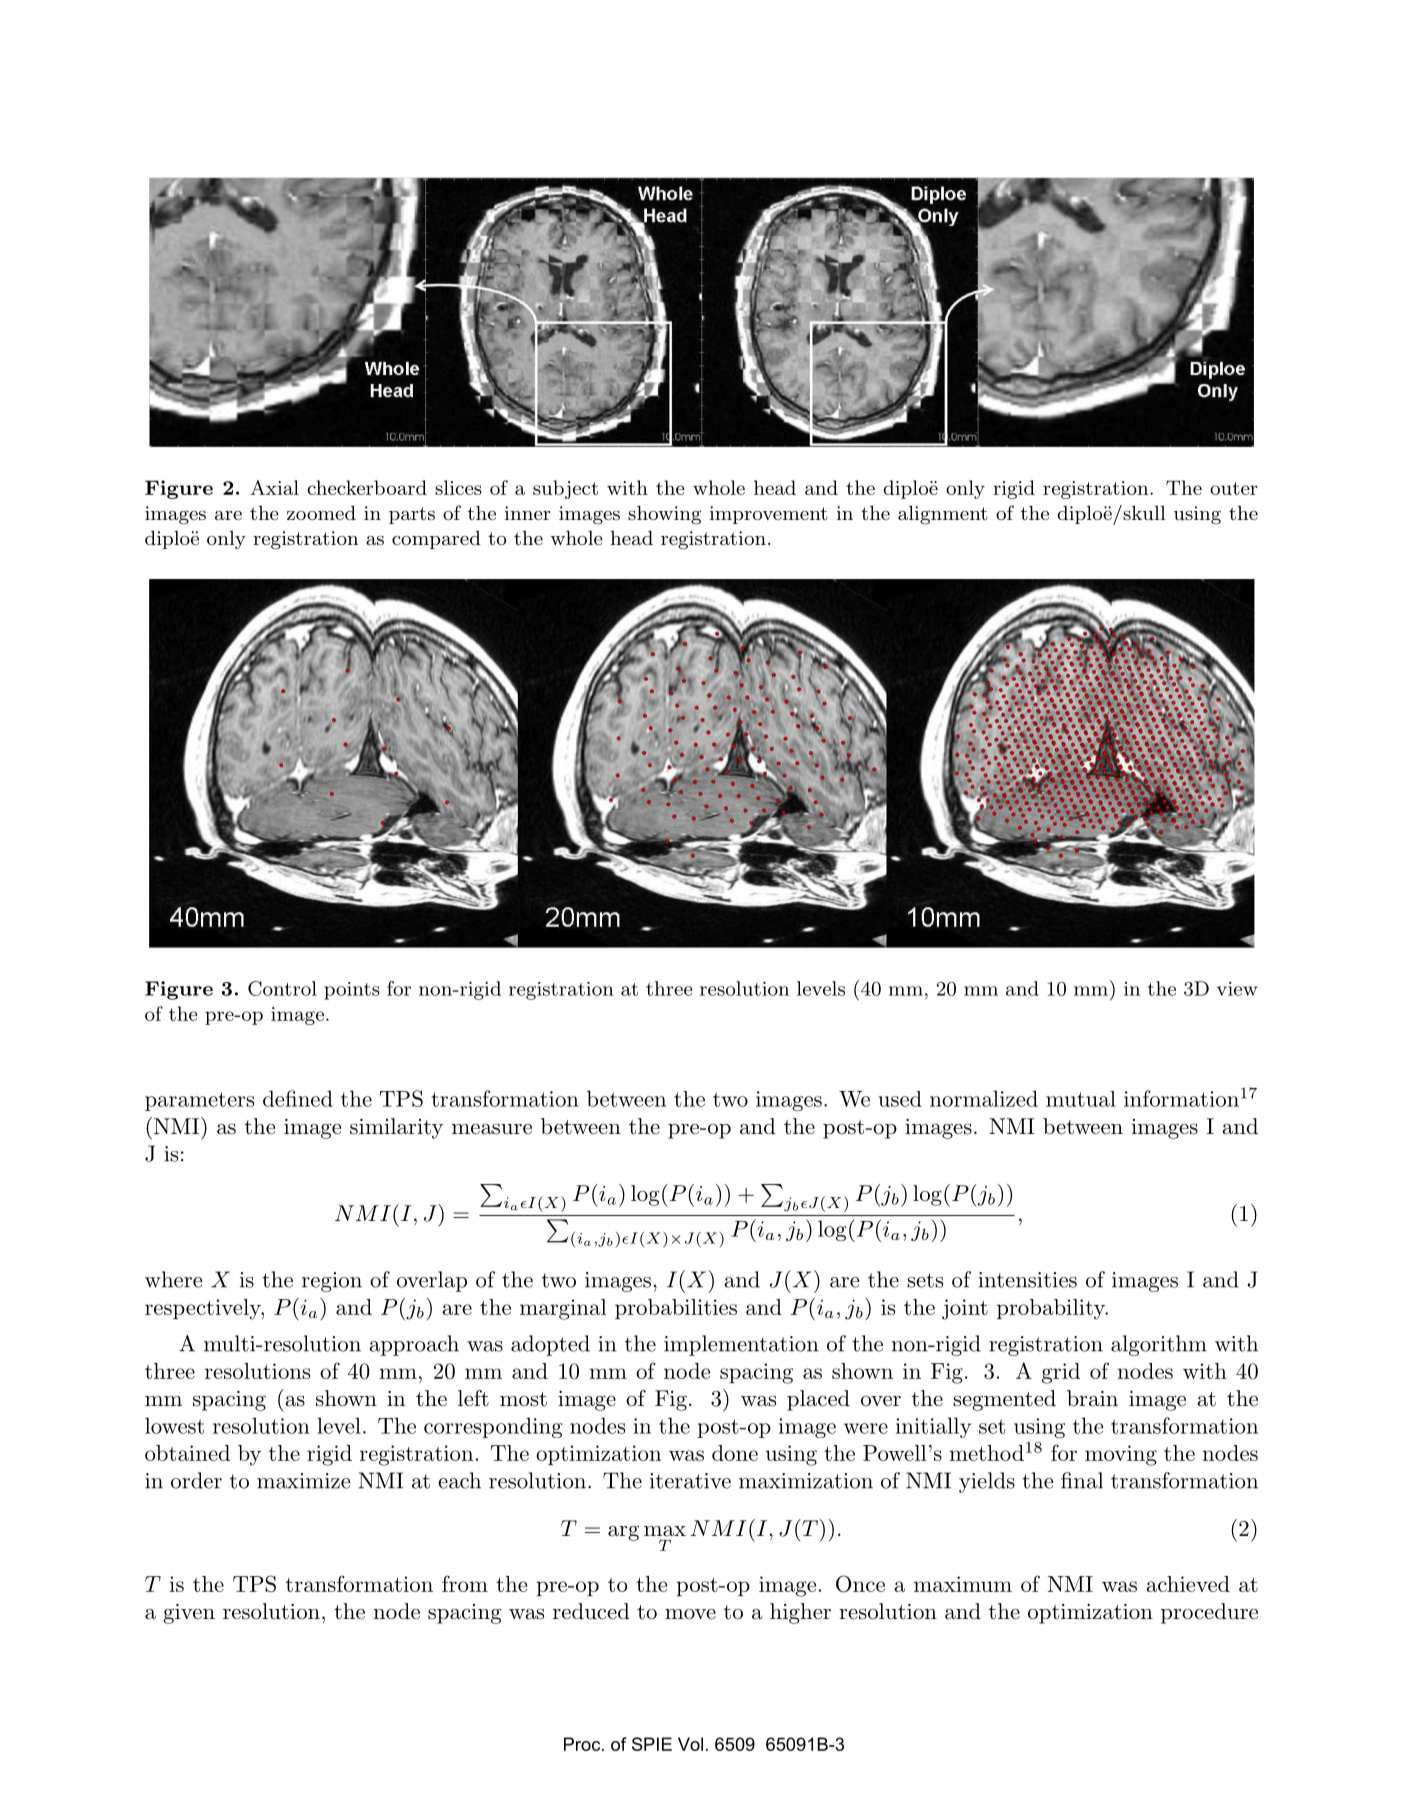  Describe the element at coordinates (189, 1614) in the screenshot. I see `given` at that location.
